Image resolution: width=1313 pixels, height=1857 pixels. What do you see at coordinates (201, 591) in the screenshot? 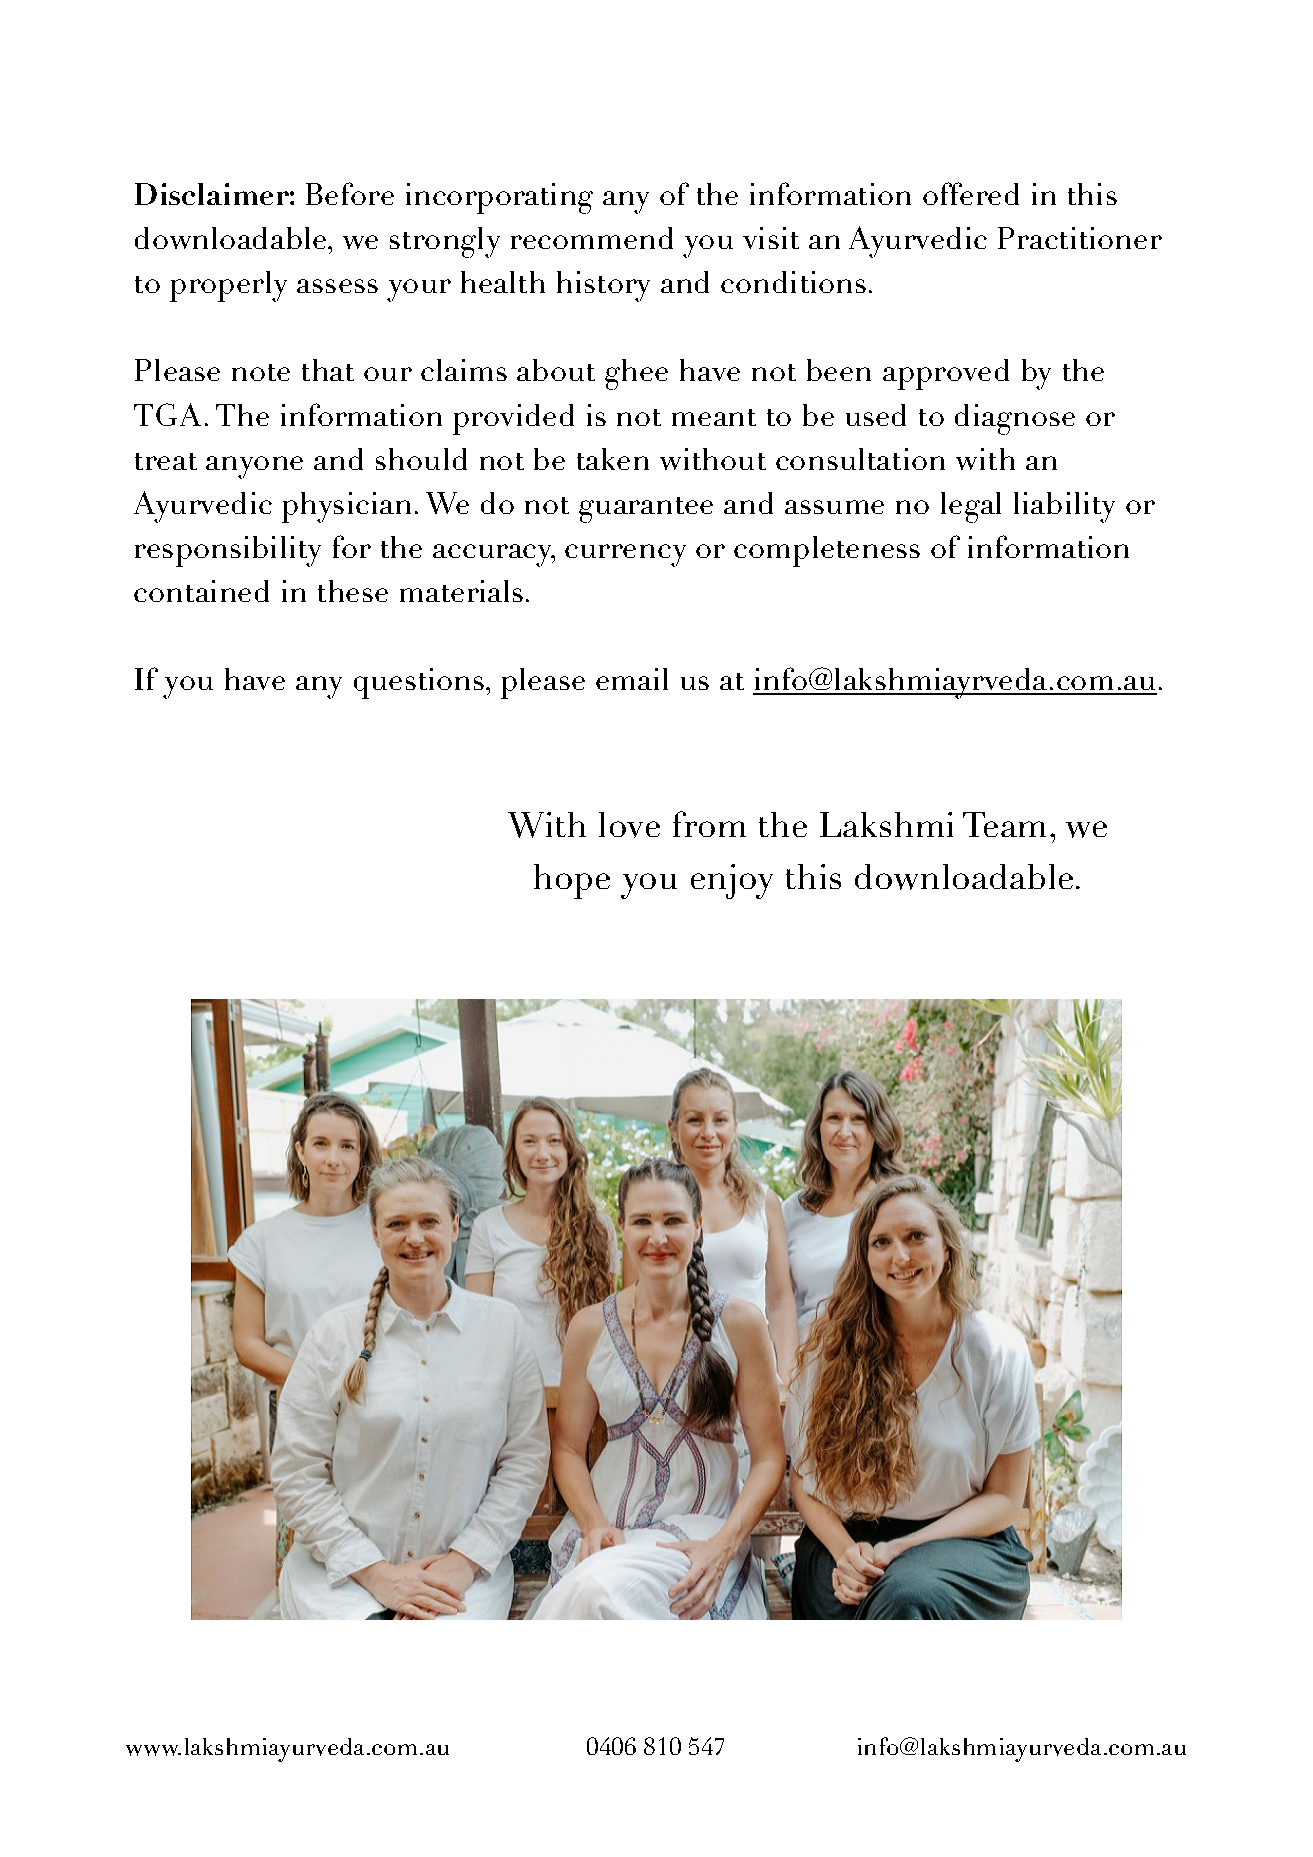
I see `contained` at bounding box center [201, 591].
